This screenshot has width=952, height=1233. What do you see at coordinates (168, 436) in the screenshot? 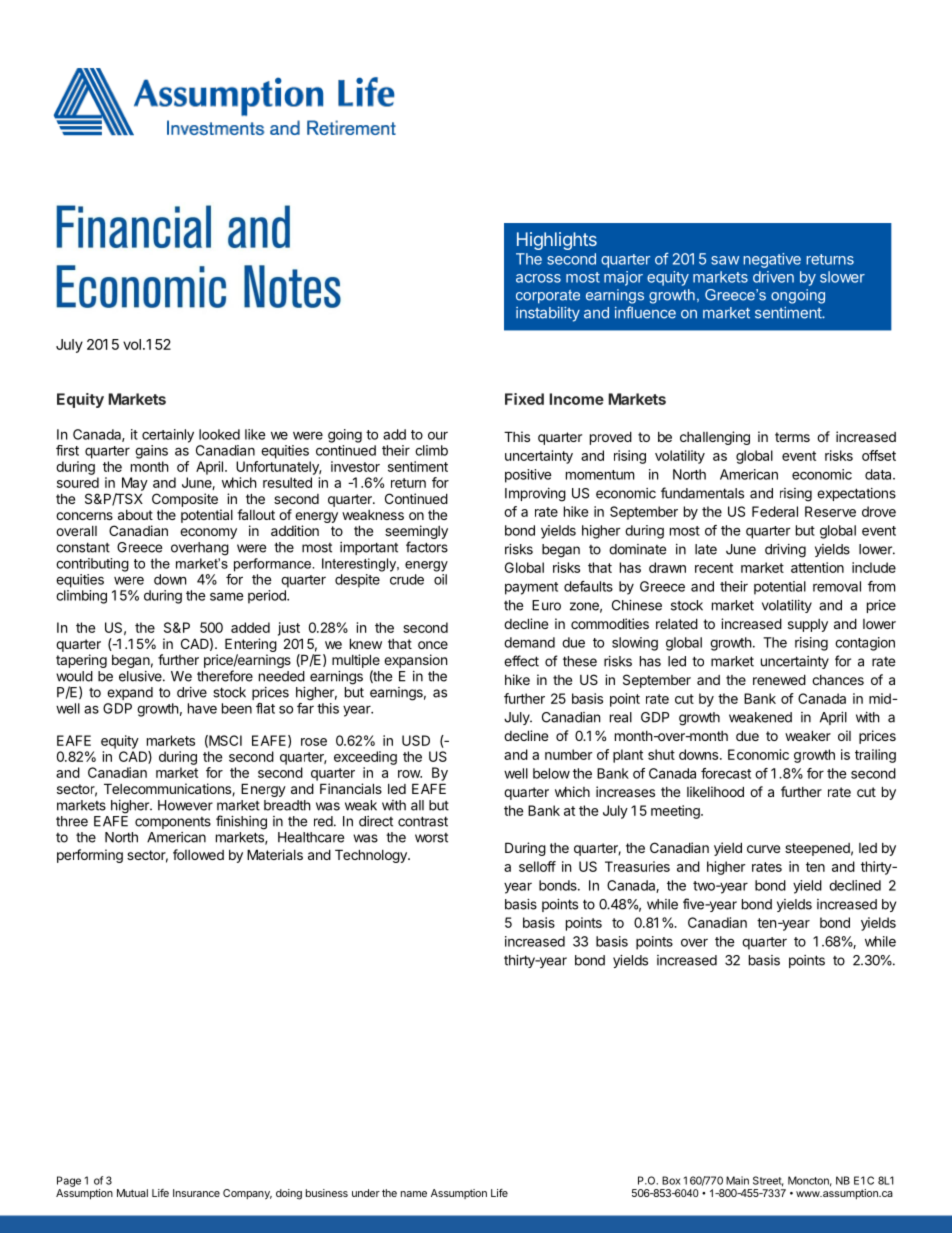
I see `certainly` at bounding box center [168, 436].
